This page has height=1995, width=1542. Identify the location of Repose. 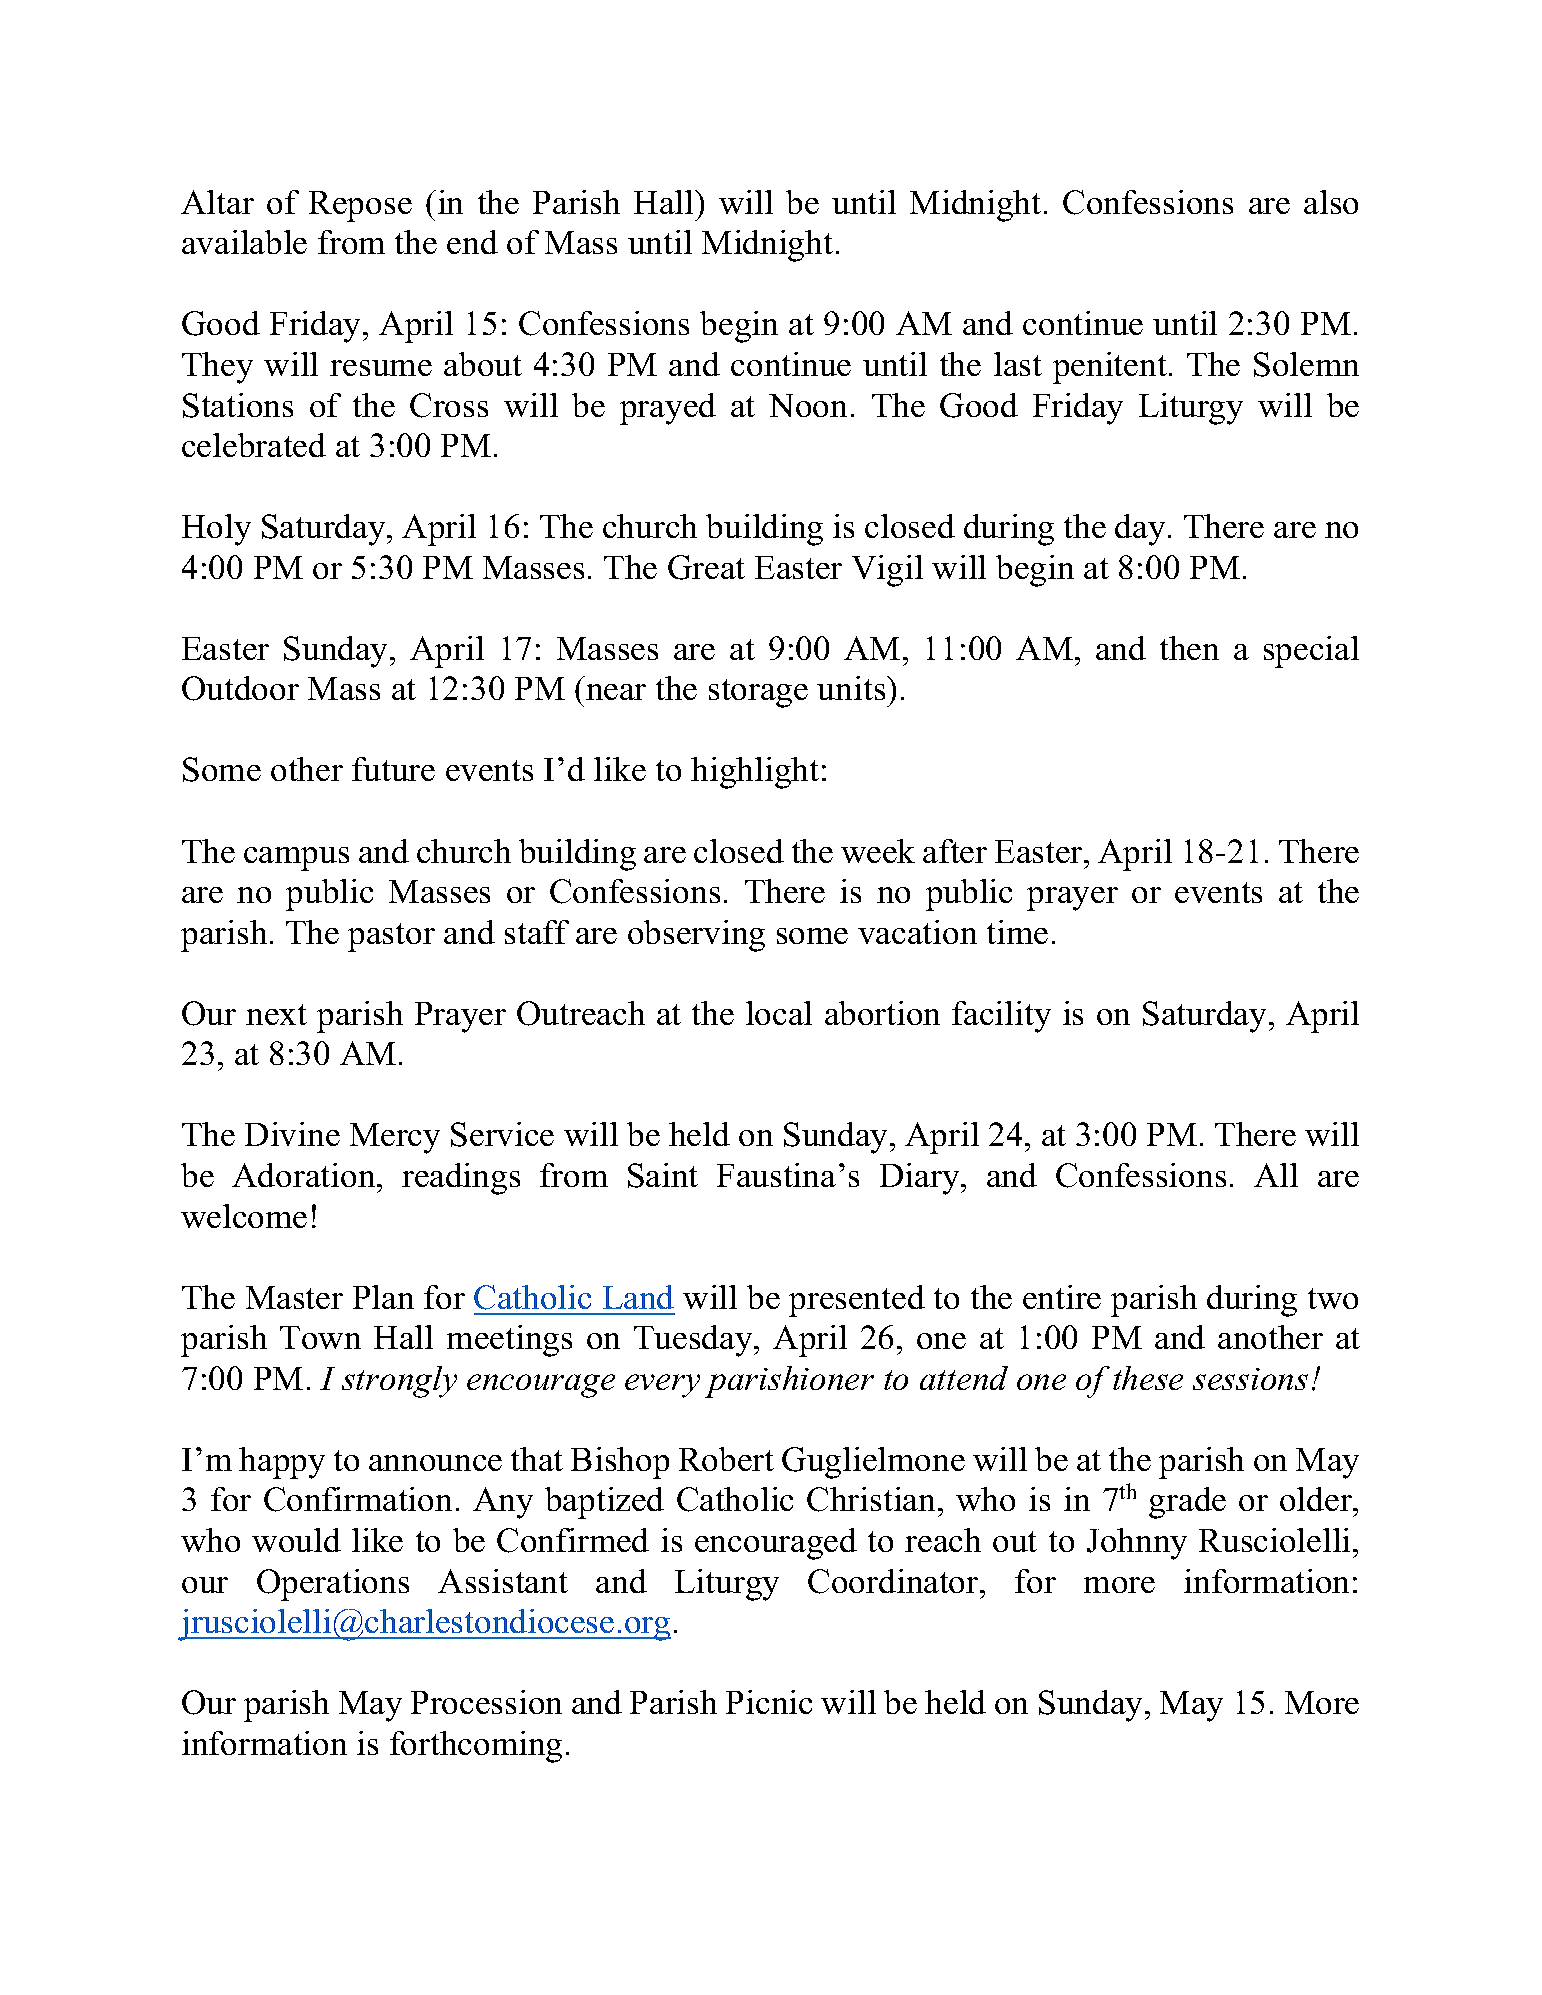
(360, 206).
